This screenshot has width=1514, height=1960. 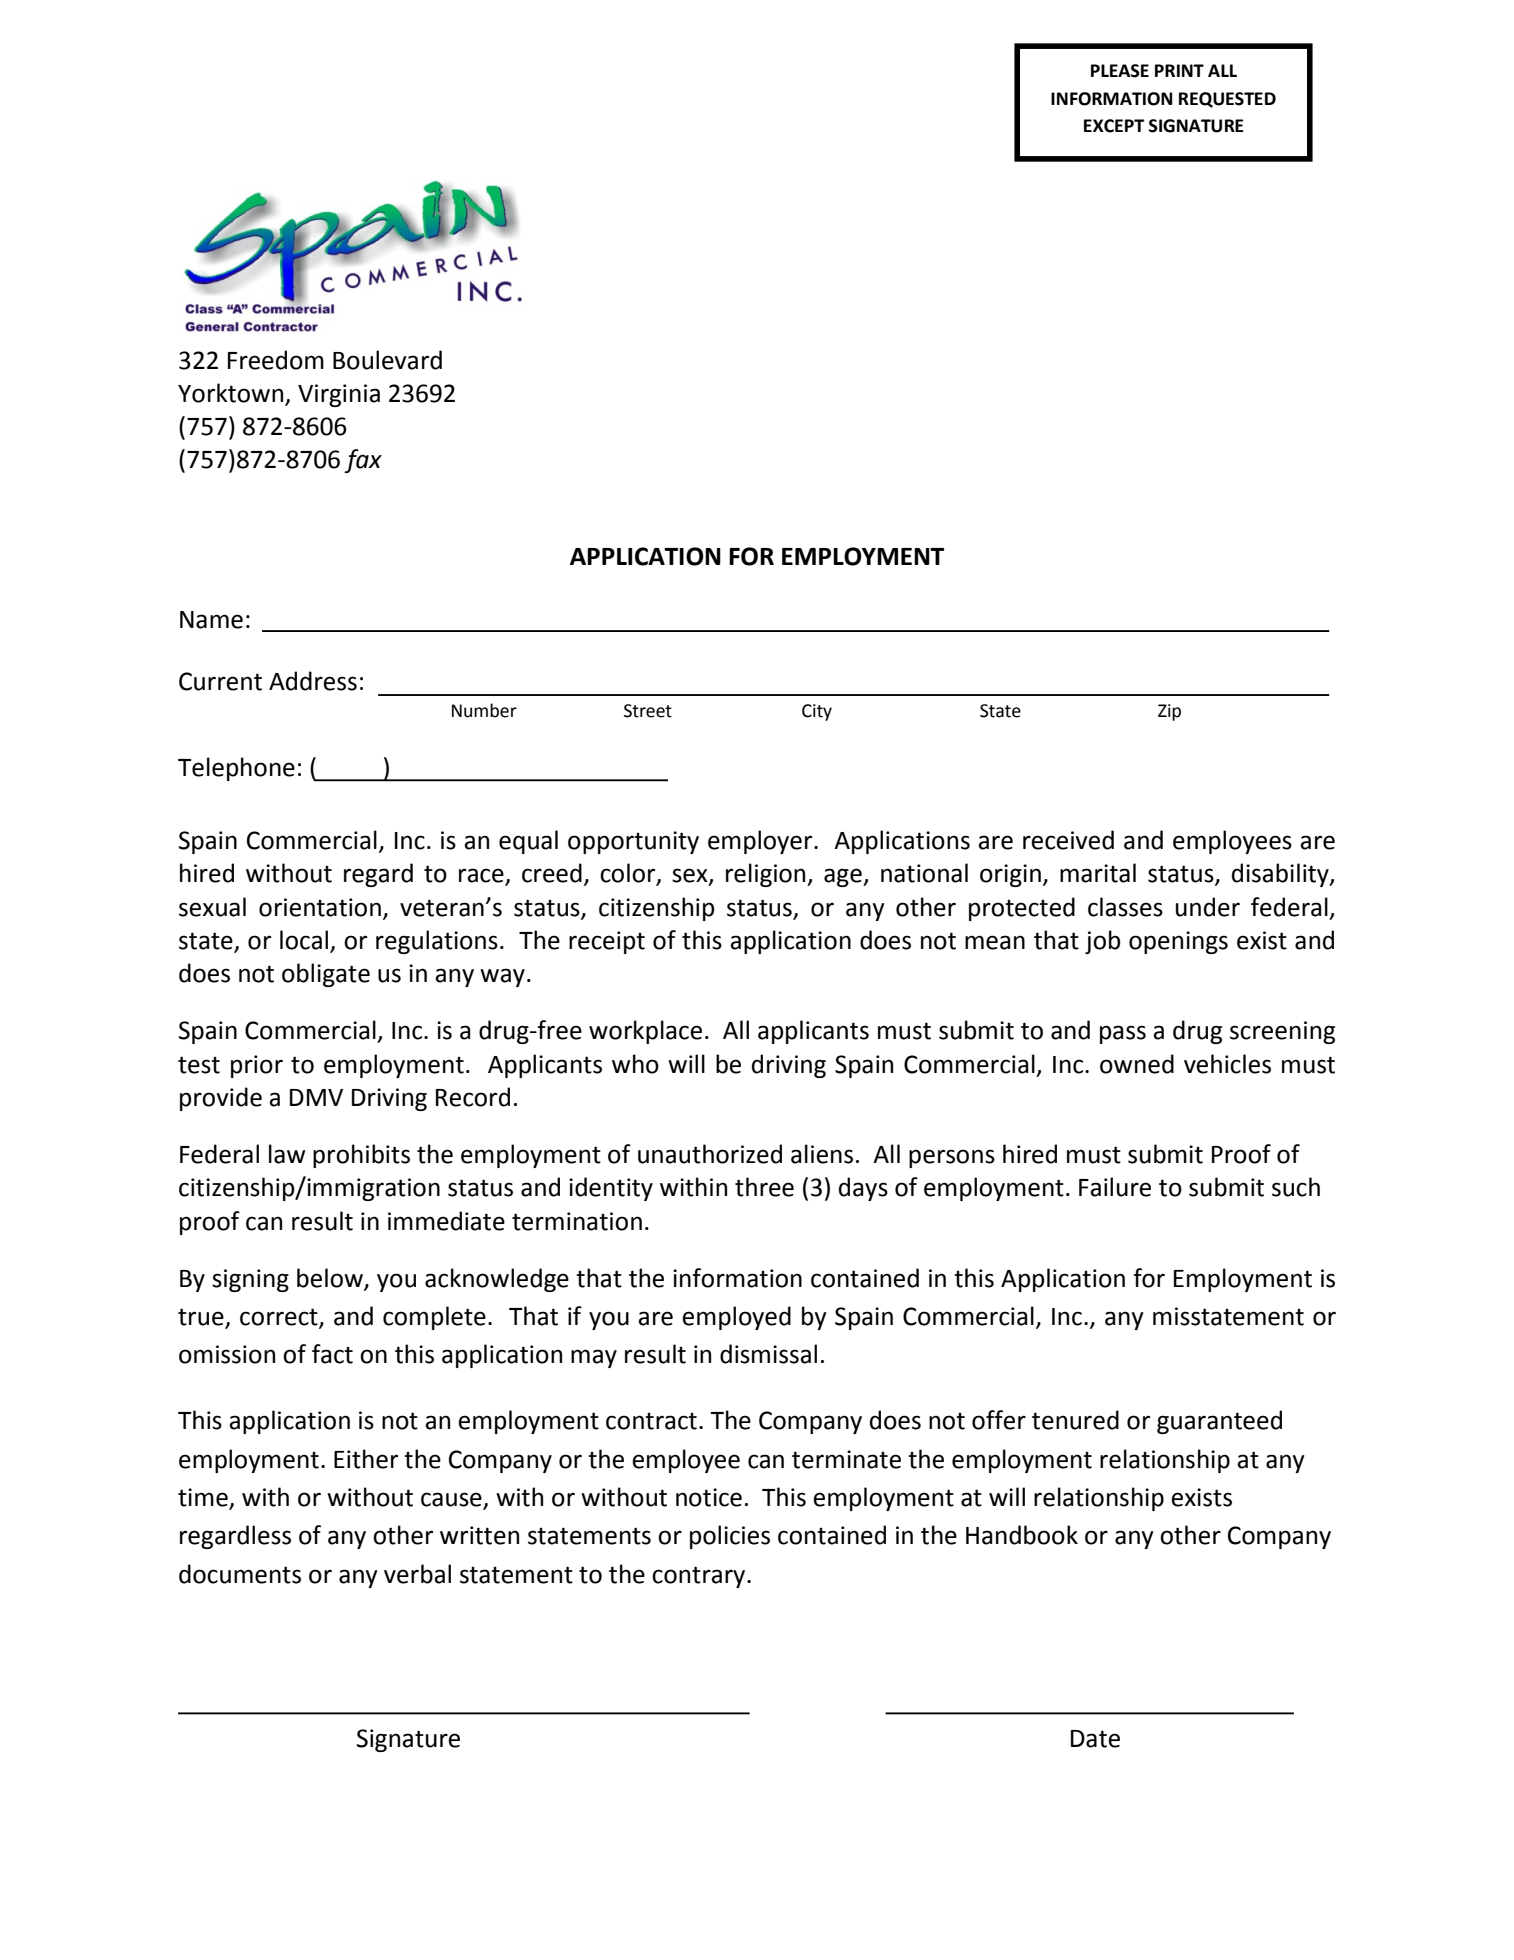 What do you see at coordinates (1179, 70) in the screenshot?
I see `PRINT` at bounding box center [1179, 70].
